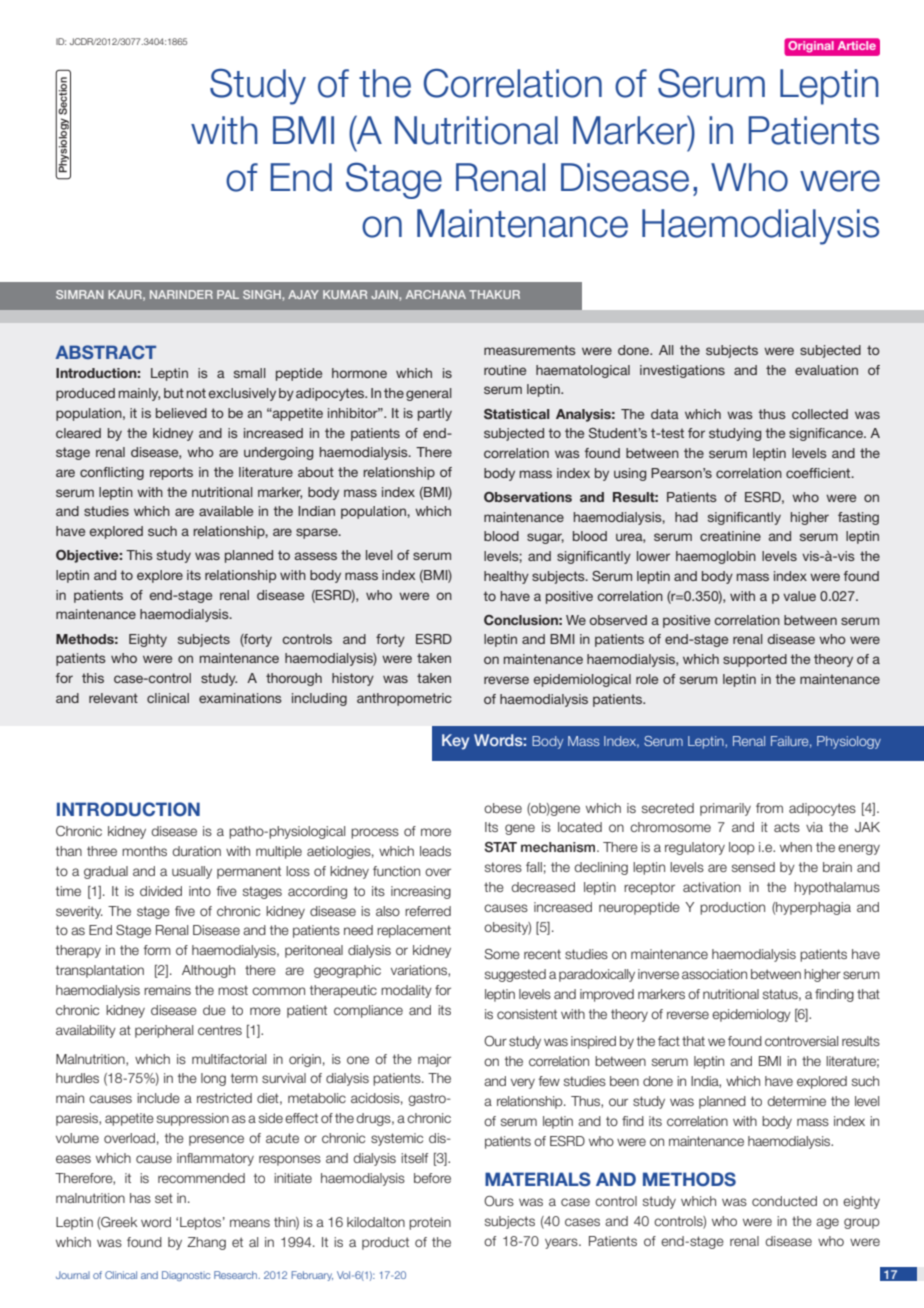 The image size is (924, 1308). Describe the element at coordinates (751, 1015) in the screenshot. I see `epidemiology` at that location.
